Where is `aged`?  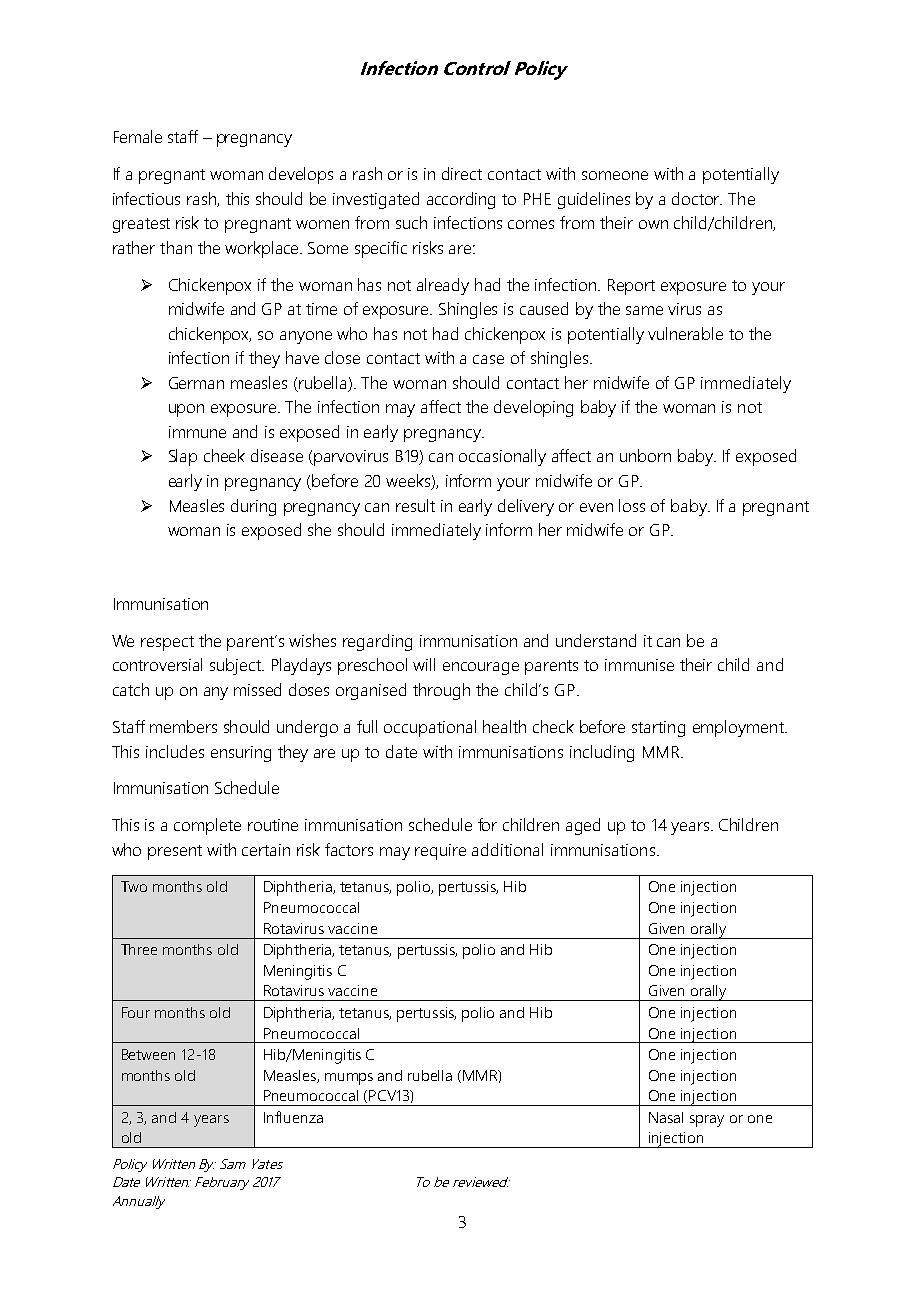
aged is located at coordinates (583, 826).
